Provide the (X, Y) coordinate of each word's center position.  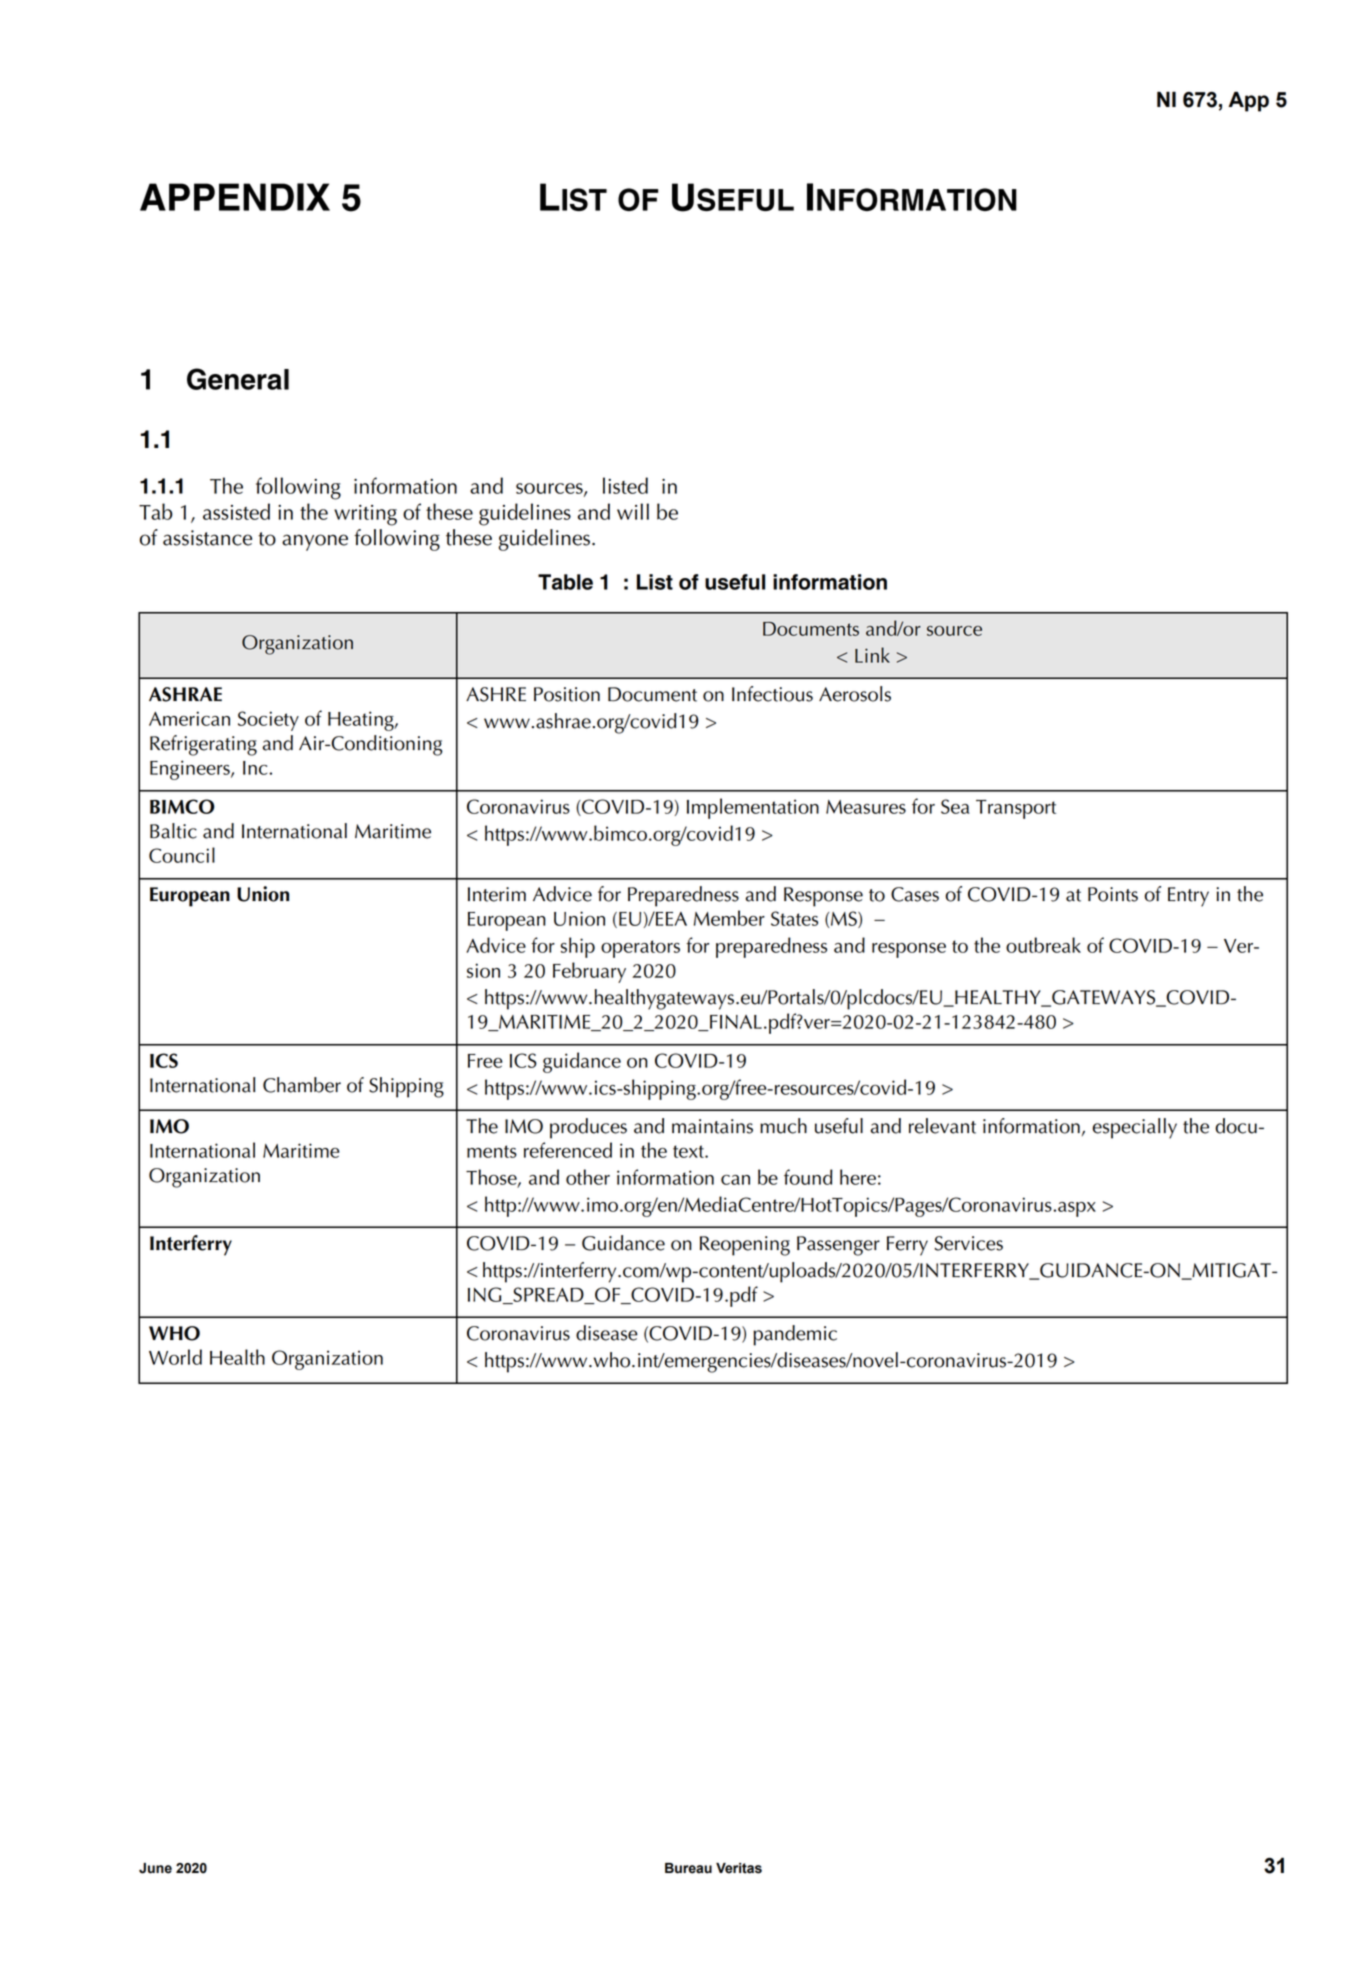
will (633, 511)
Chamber (302, 1085)
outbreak (1043, 945)
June (155, 1868)
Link (872, 655)
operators (640, 949)
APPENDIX (235, 197)
